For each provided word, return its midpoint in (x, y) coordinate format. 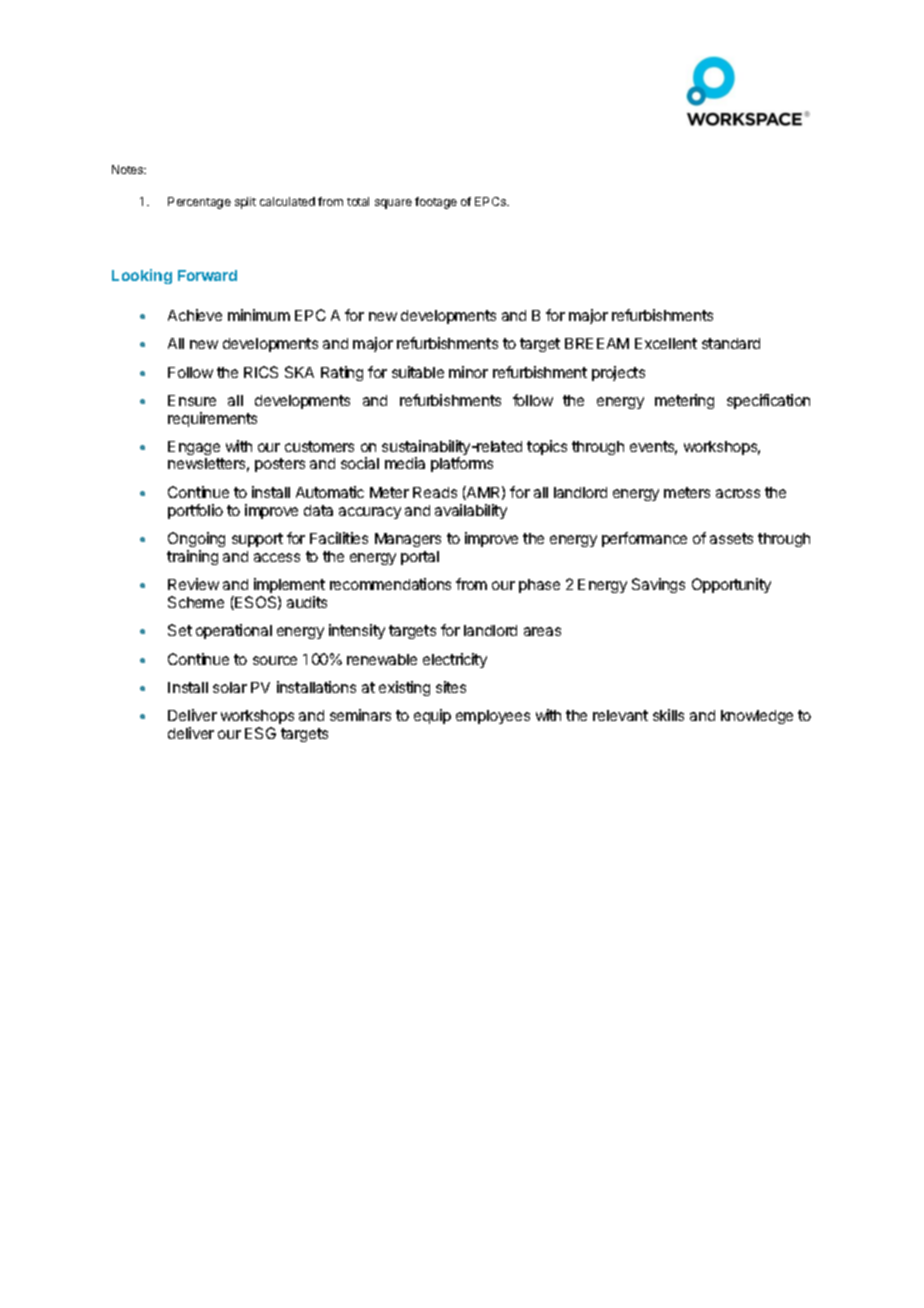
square (393, 204)
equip (432, 716)
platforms (462, 464)
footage (436, 203)
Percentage (199, 203)
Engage (194, 448)
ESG (260, 733)
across (738, 493)
